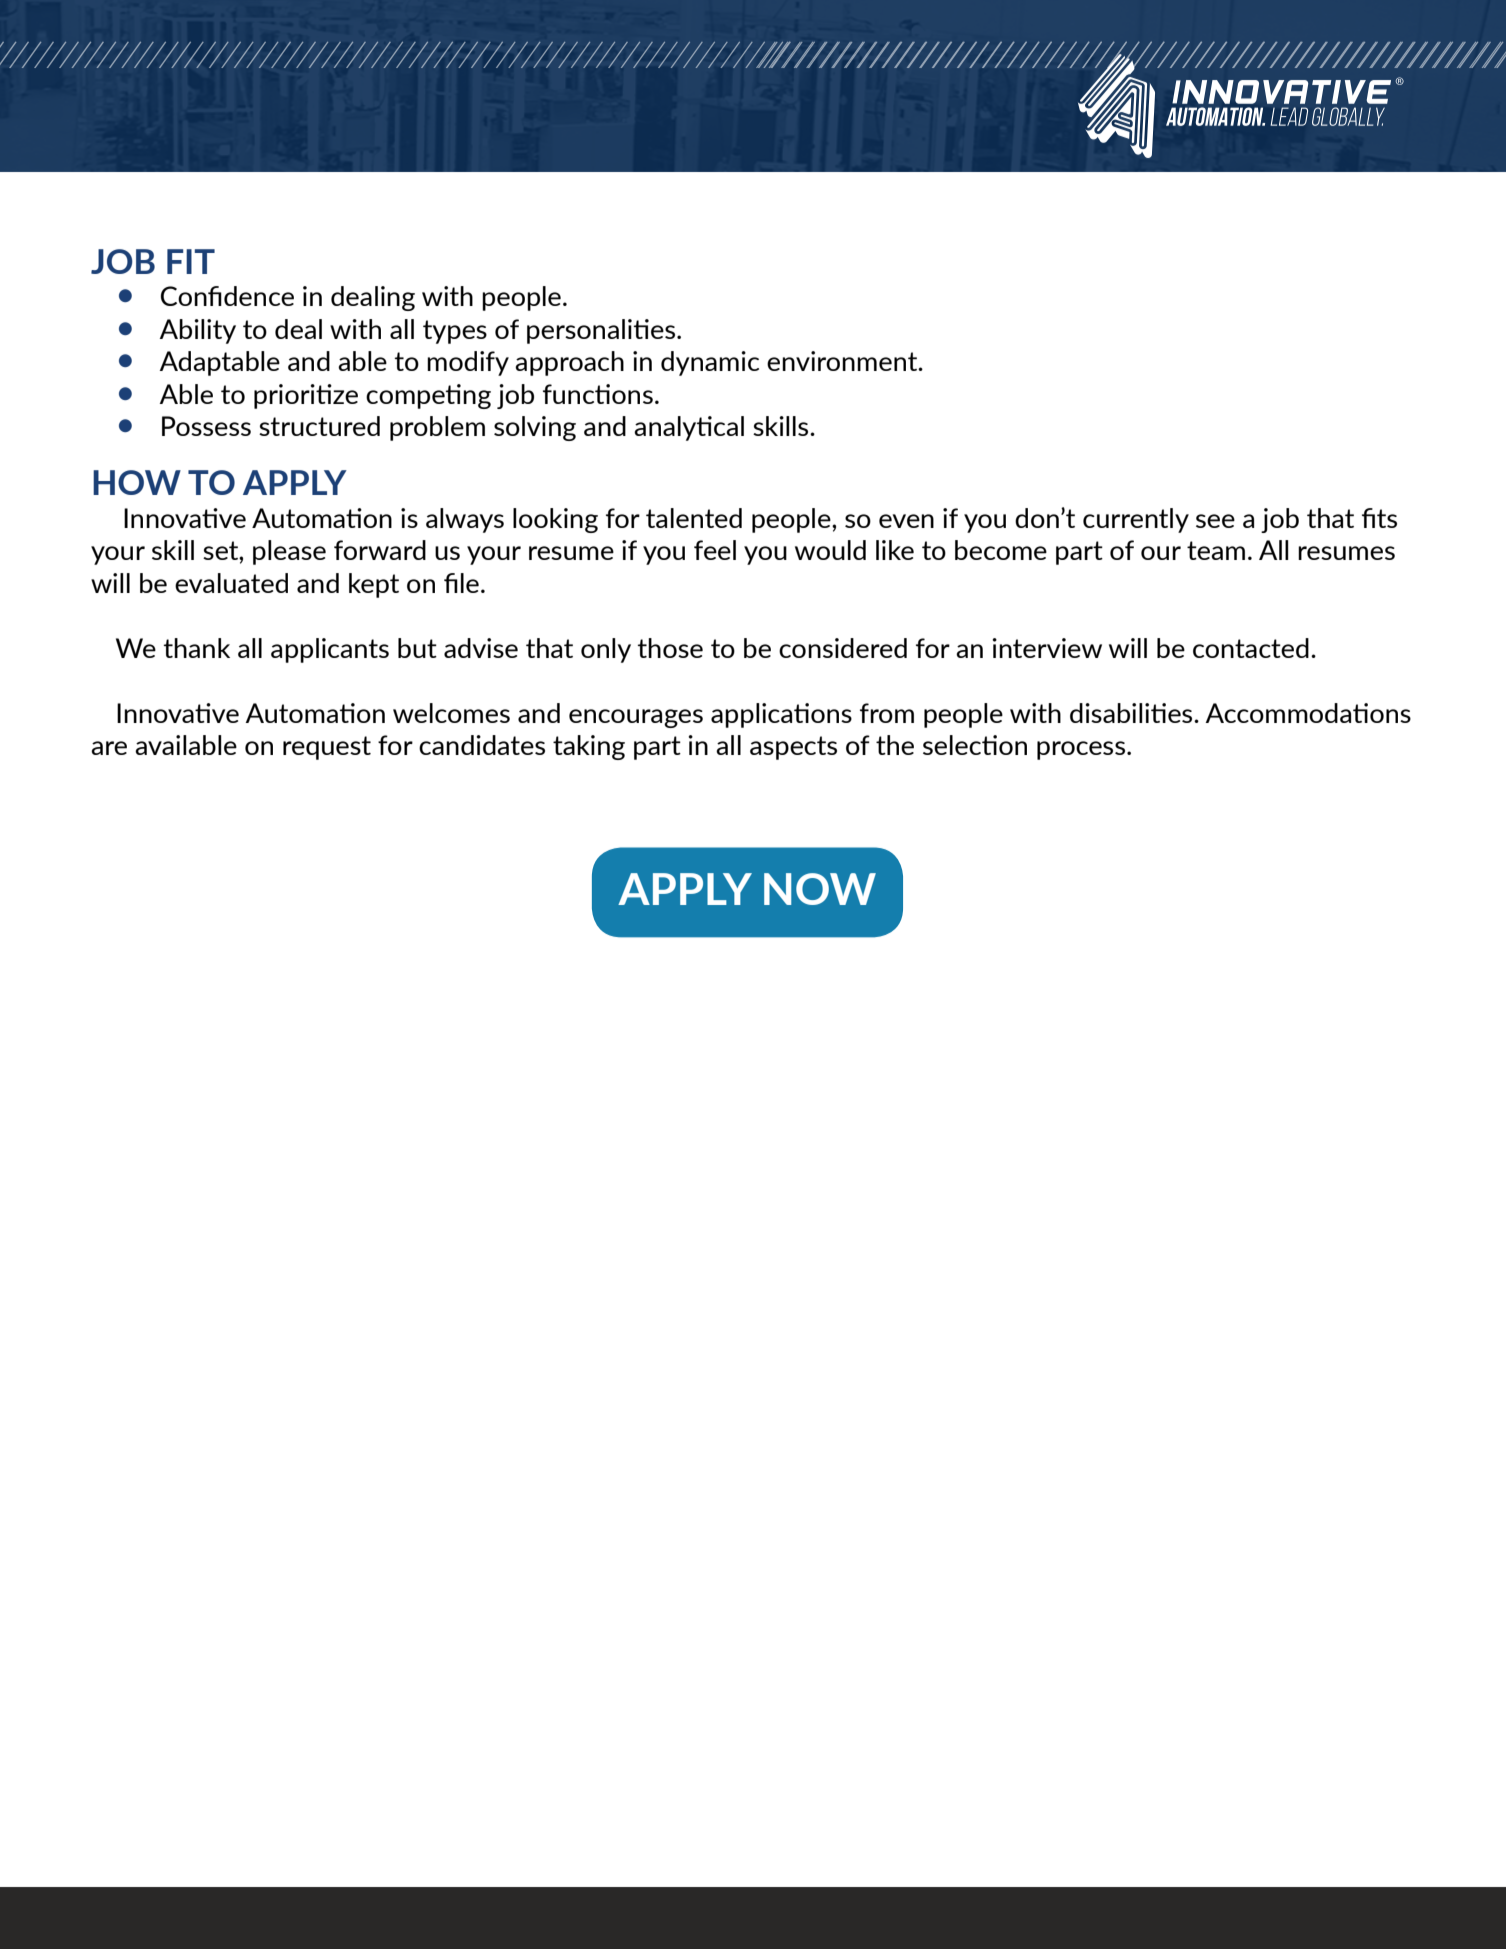 The image size is (1506, 1949). Describe the element at coordinates (1215, 521) in the screenshot. I see `see` at that location.
